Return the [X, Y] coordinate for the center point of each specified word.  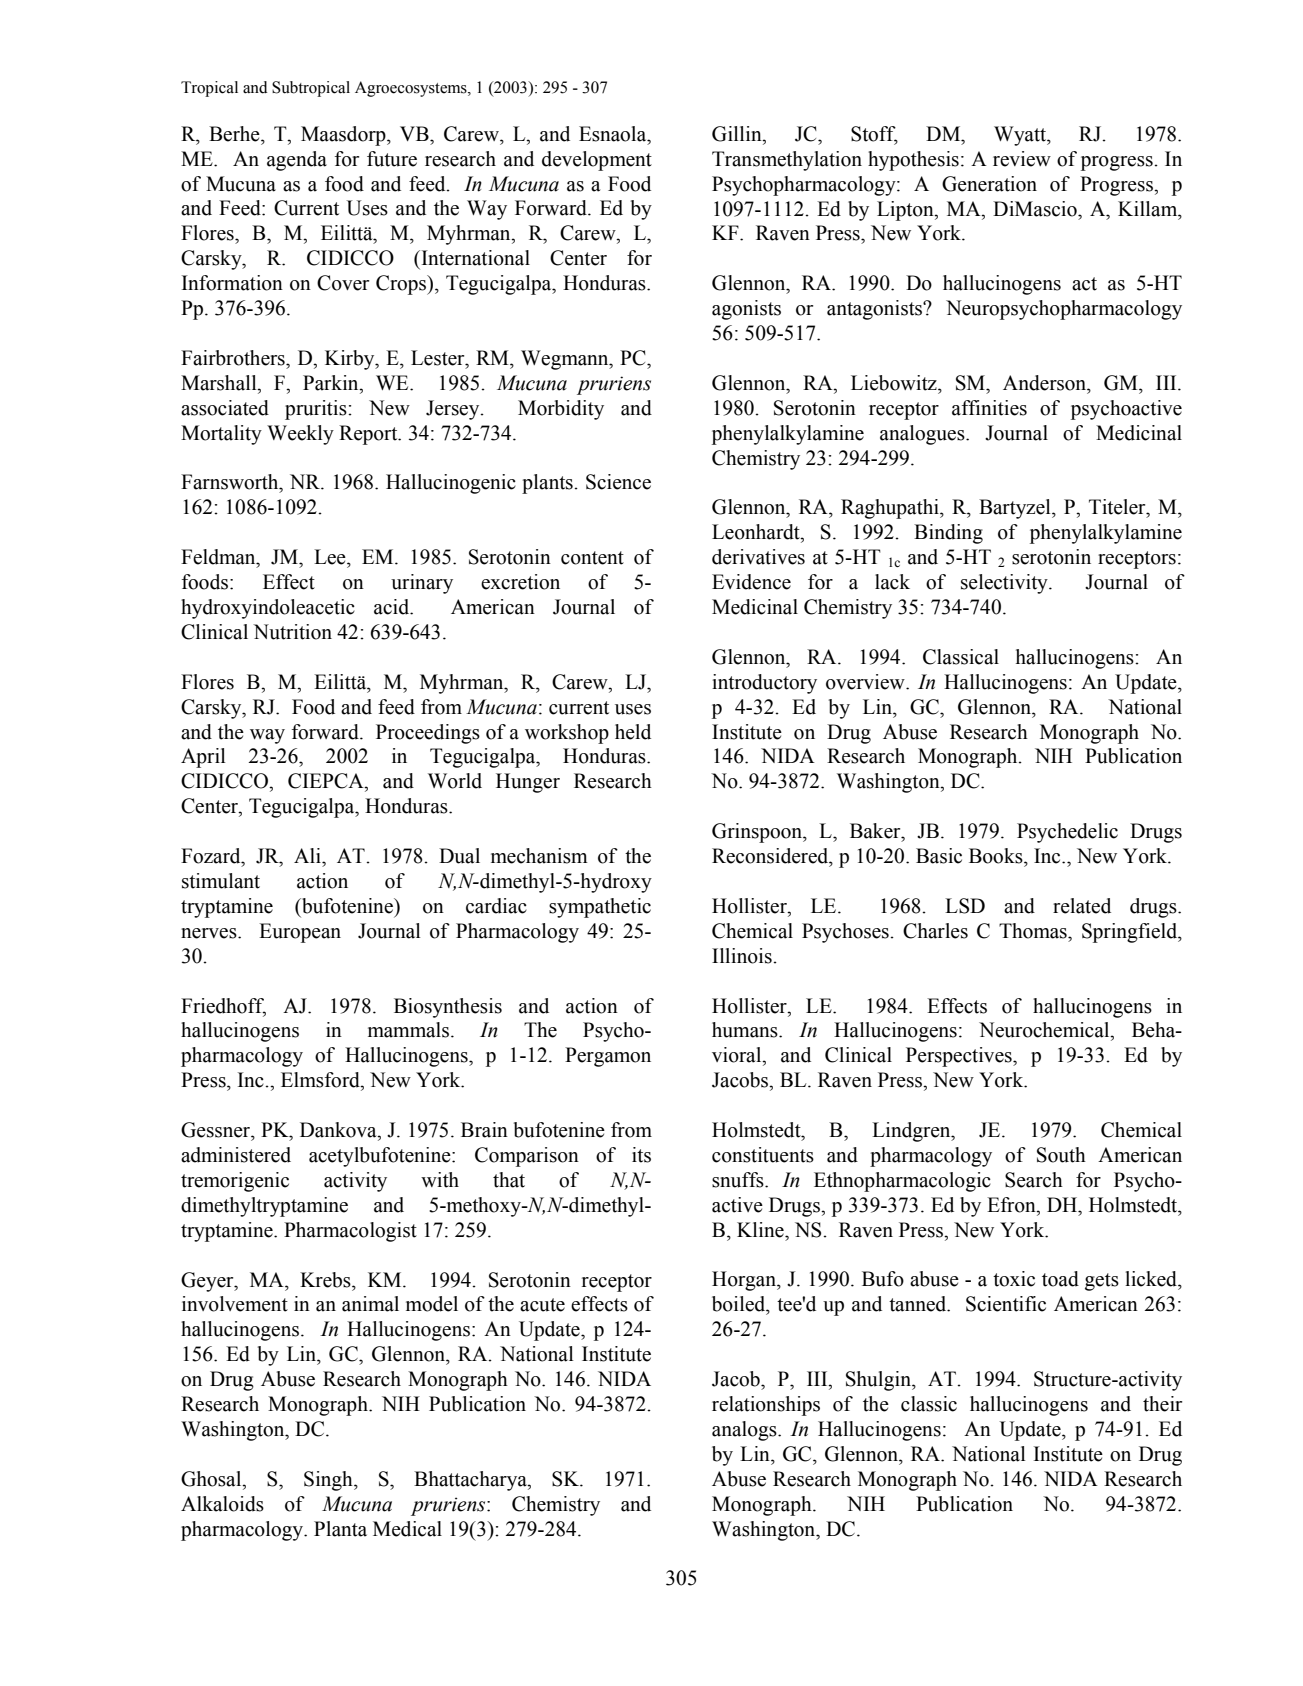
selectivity [1005, 584]
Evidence [751, 582]
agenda [297, 161]
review [1022, 159]
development [597, 161]
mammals [408, 1030]
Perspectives [960, 1057]
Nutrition [292, 632]
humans [746, 1030]
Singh [329, 1481]
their [1162, 1404]
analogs [745, 1431]
